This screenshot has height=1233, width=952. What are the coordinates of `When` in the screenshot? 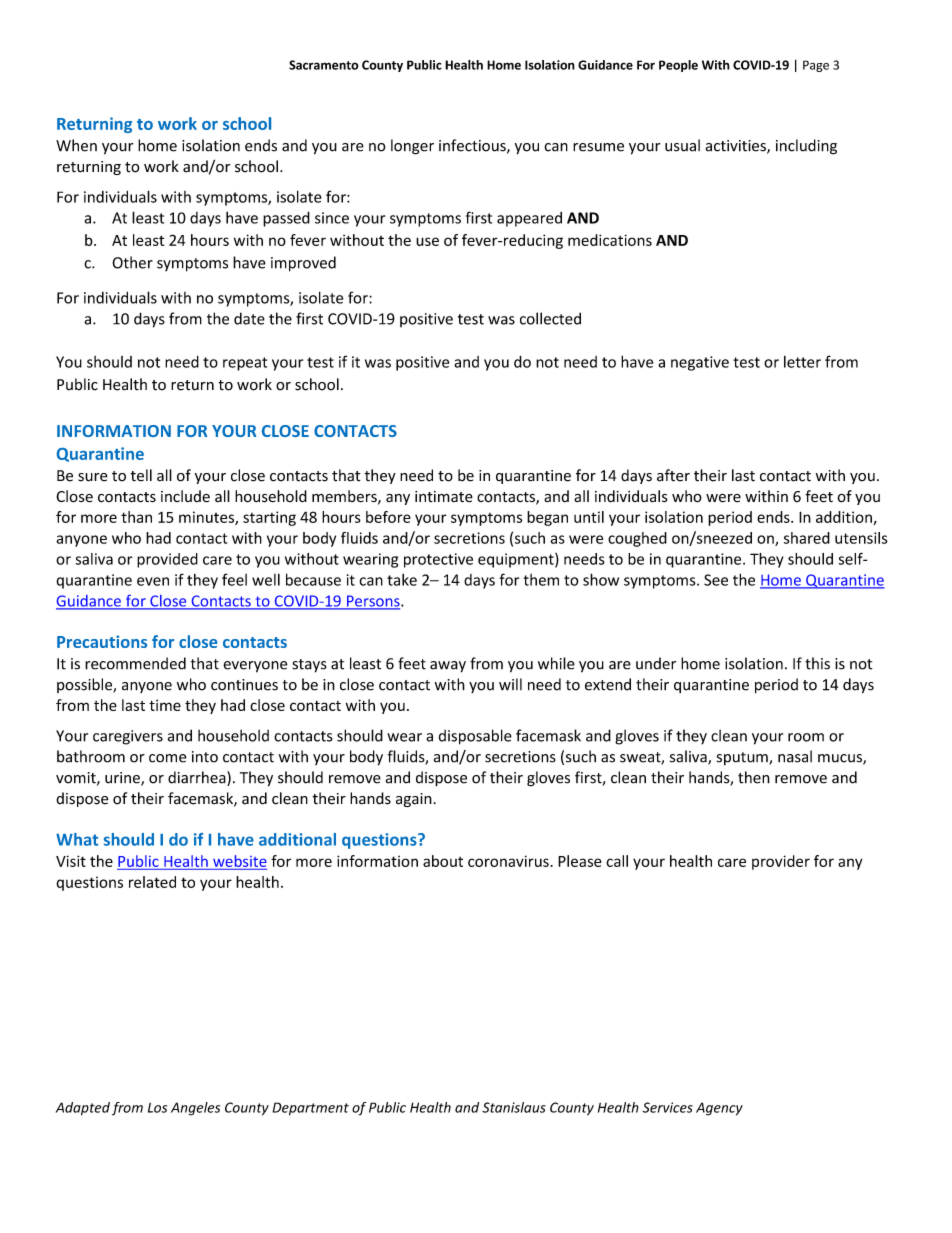 It's located at (76, 145).
